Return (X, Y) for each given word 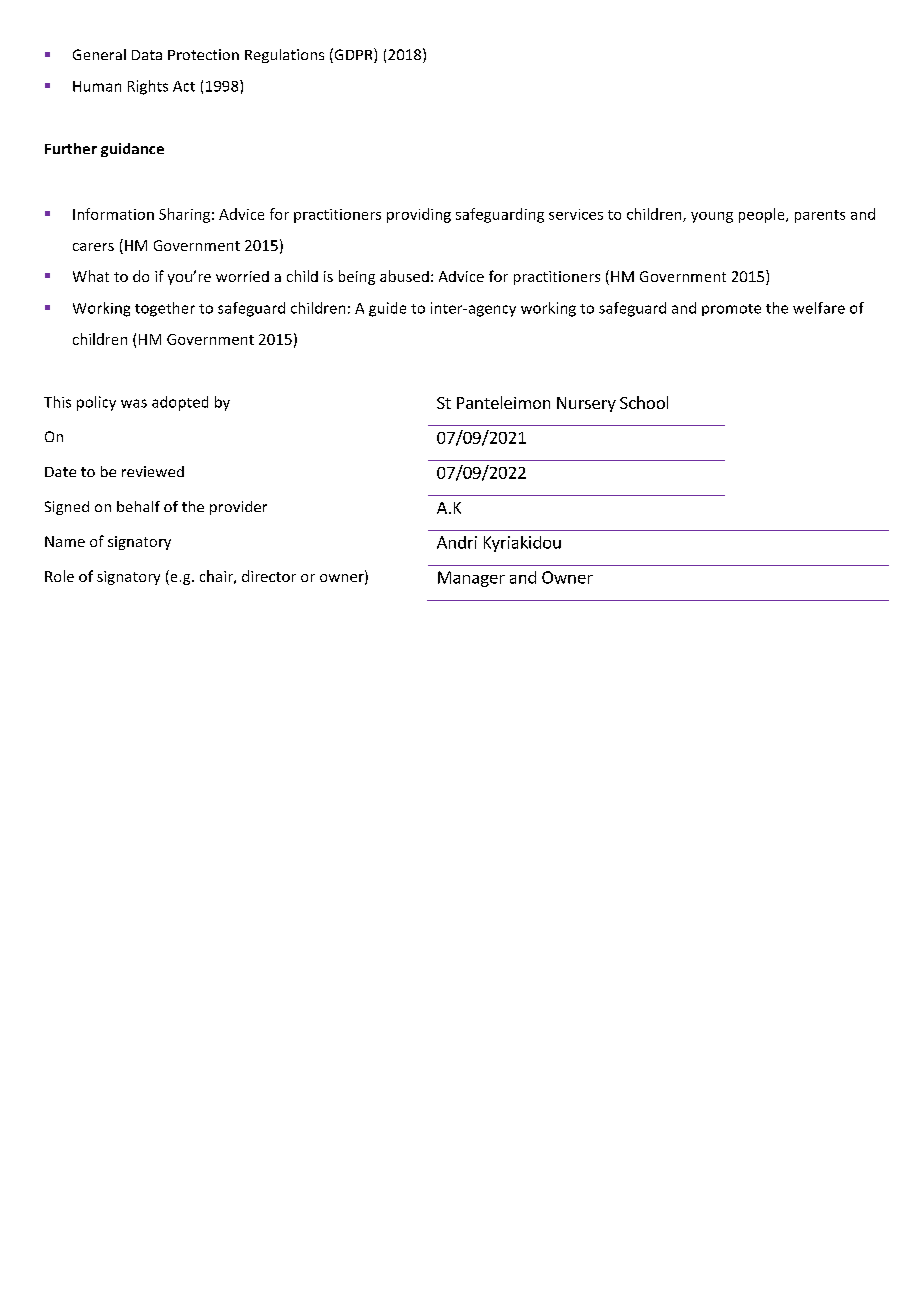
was (134, 403)
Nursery (586, 404)
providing (419, 215)
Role (59, 576)
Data (147, 55)
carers (93, 247)
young (712, 217)
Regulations (284, 56)
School (644, 402)
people (763, 215)
